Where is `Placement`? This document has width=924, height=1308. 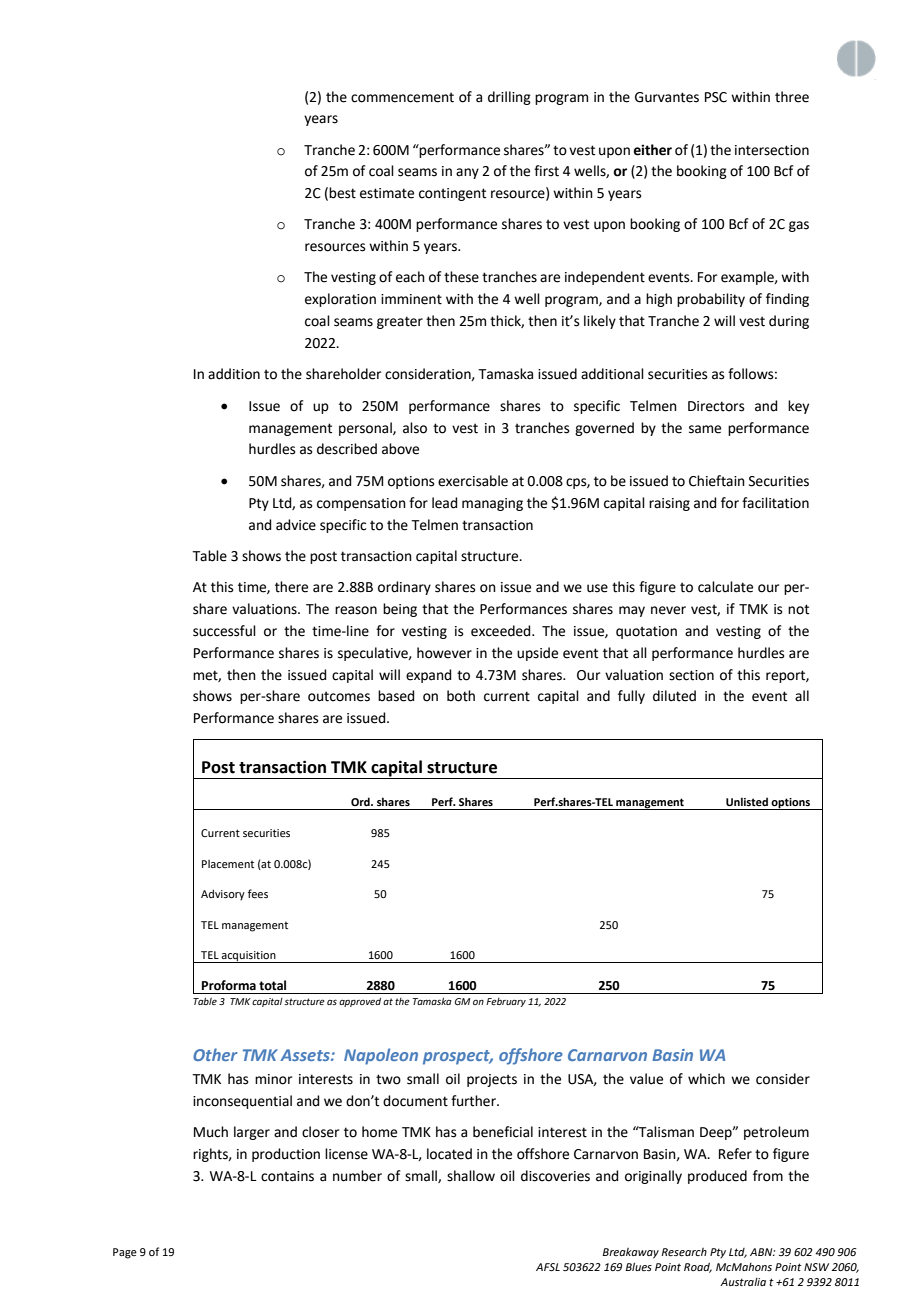 Placement is located at coordinates (228, 864).
